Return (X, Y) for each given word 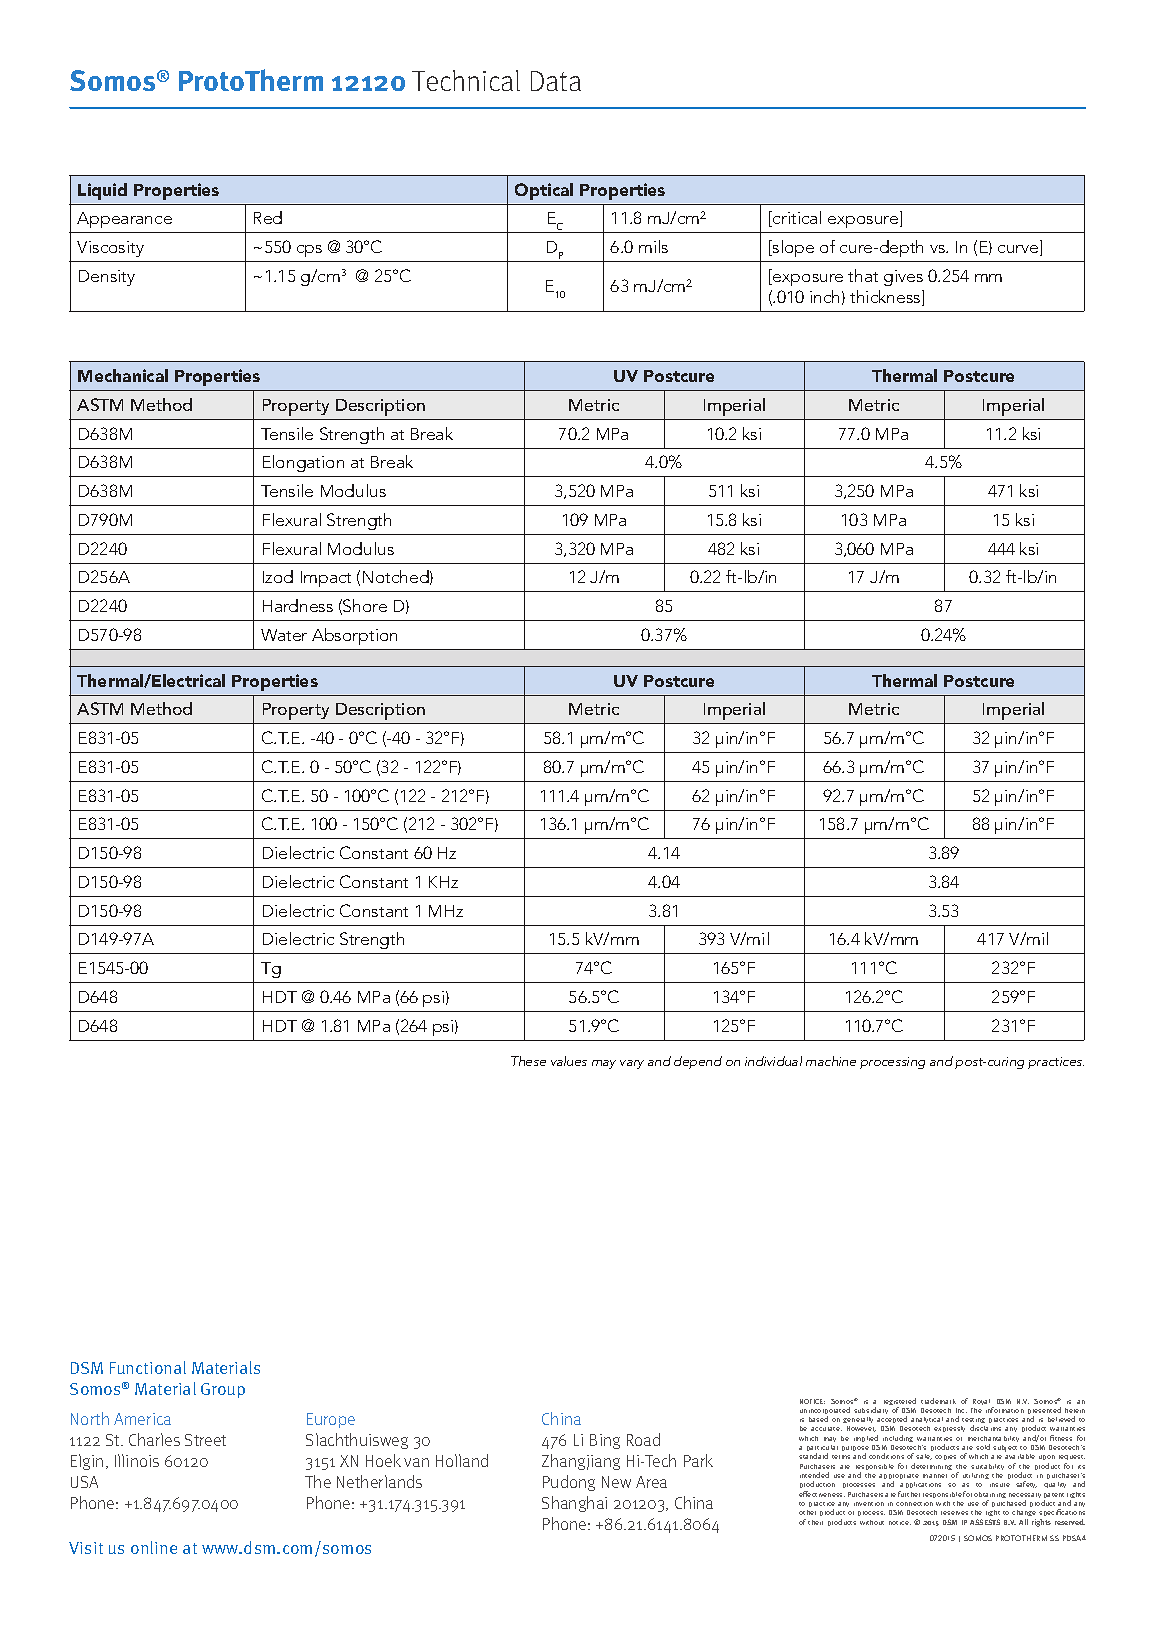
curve (1019, 250)
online (154, 1547)
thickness (886, 298)
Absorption (354, 636)
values (569, 1061)
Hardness (298, 605)
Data (556, 81)
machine (831, 1061)
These (528, 1061)
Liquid (102, 191)
